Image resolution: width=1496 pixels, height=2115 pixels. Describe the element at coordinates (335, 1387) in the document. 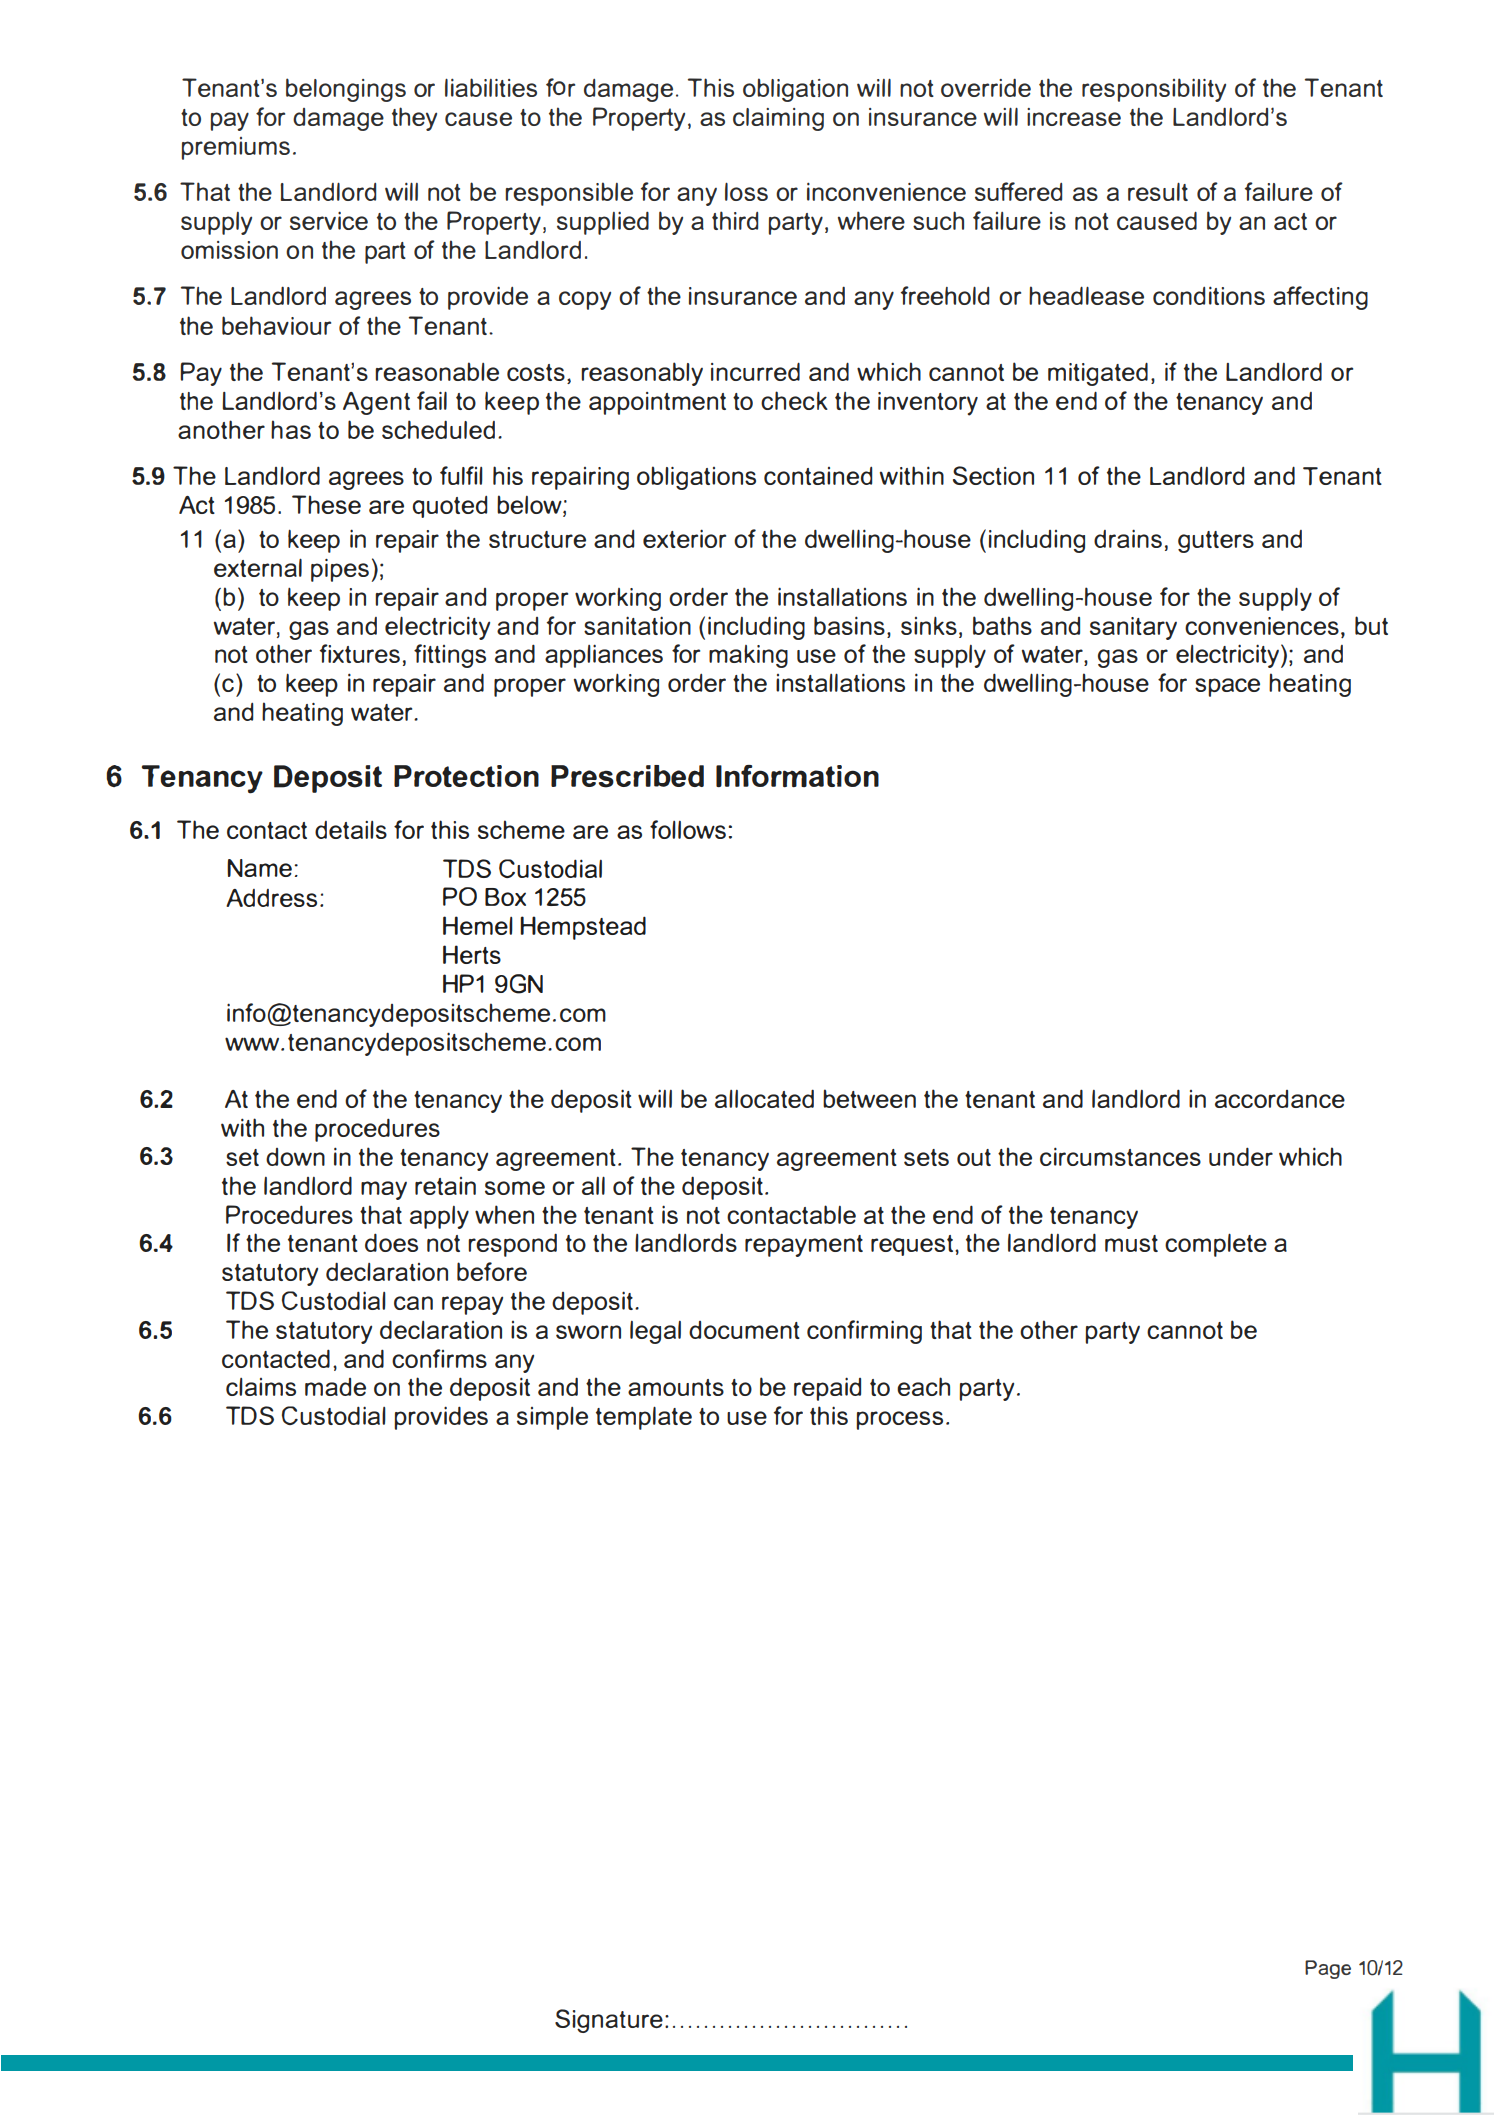

I see `made` at that location.
